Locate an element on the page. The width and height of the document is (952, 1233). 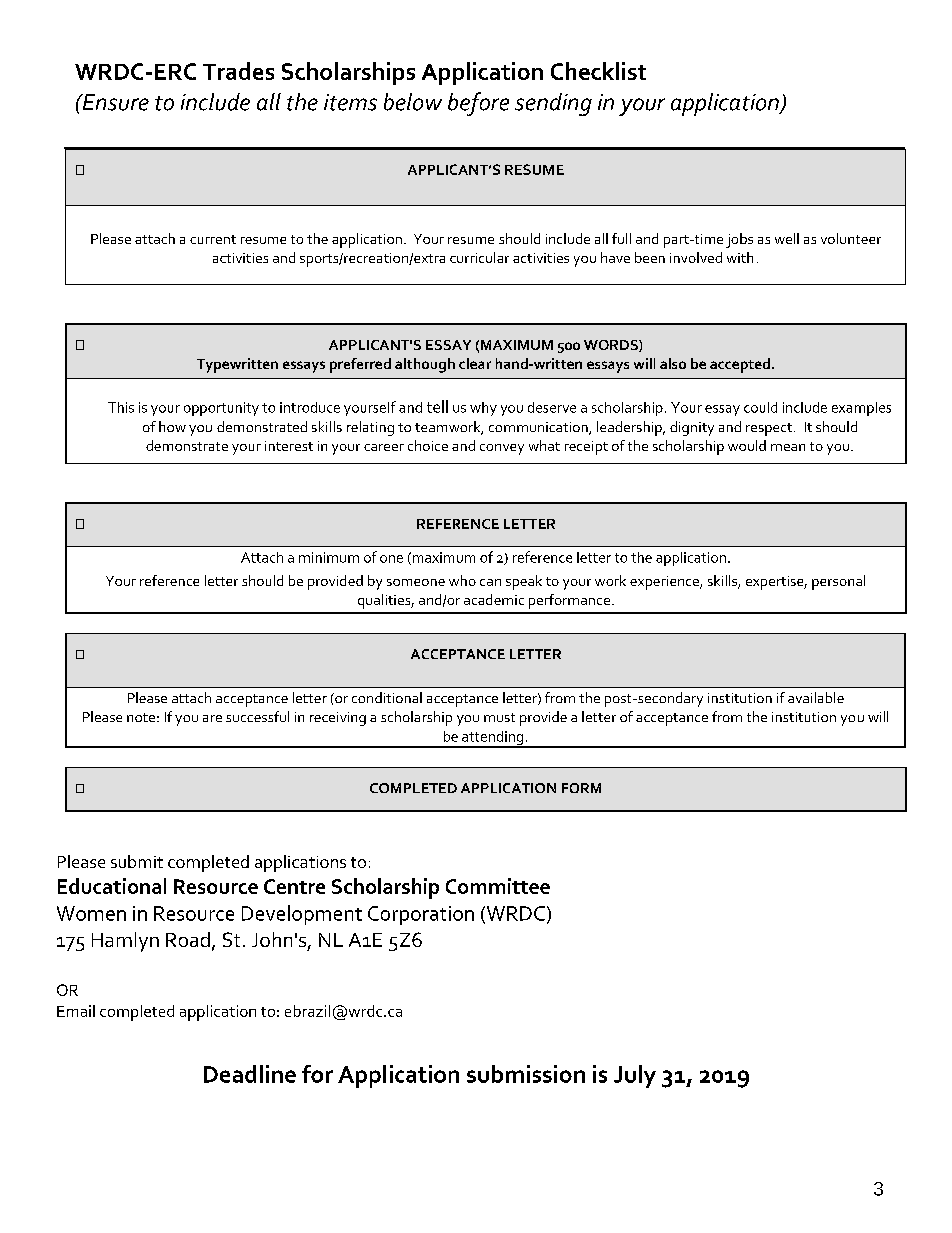
available is located at coordinates (816, 697).
